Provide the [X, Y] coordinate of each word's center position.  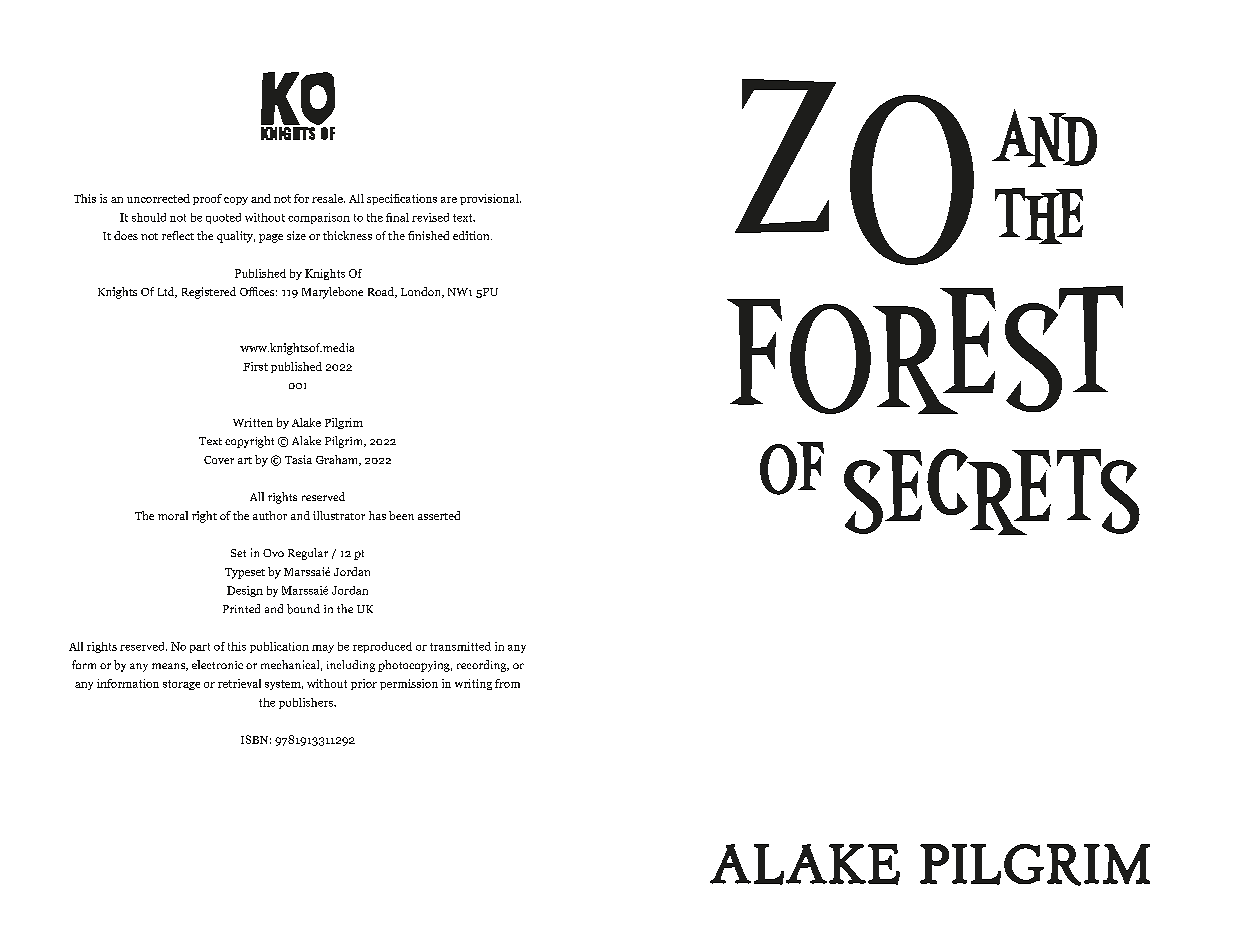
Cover [219, 460]
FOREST [925, 350]
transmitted [460, 646]
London [422, 292]
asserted [439, 515]
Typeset [245, 573]
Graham [338, 460]
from [507, 683]
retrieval [239, 683]
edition [472, 235]
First [255, 366]
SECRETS [992, 492]
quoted [223, 218]
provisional [490, 199]
